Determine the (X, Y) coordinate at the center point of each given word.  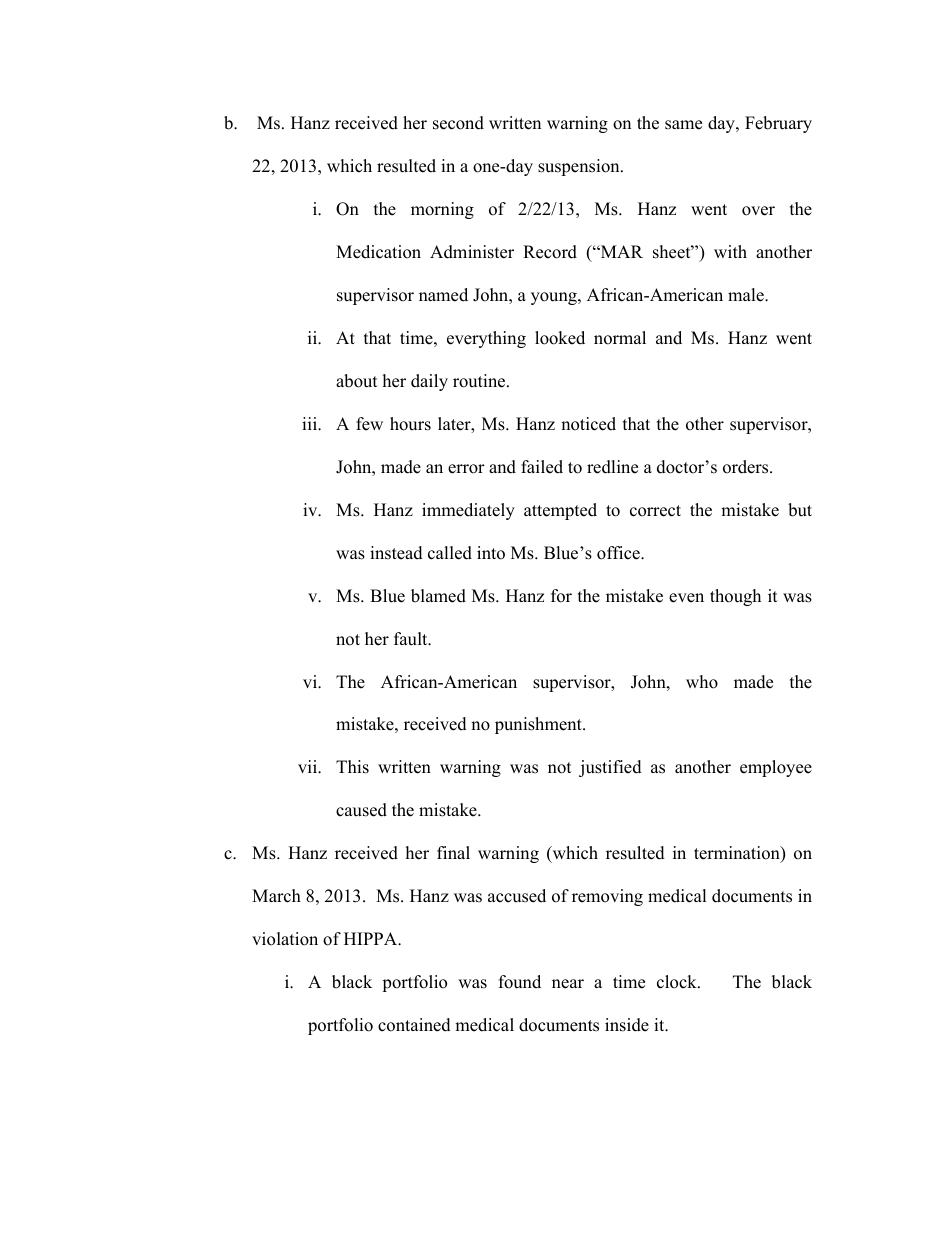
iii (310, 423)
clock (678, 982)
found (520, 982)
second (458, 123)
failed (542, 467)
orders (747, 467)
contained (414, 1025)
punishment (539, 725)
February (778, 124)
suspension (580, 167)
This (352, 767)
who (702, 682)
